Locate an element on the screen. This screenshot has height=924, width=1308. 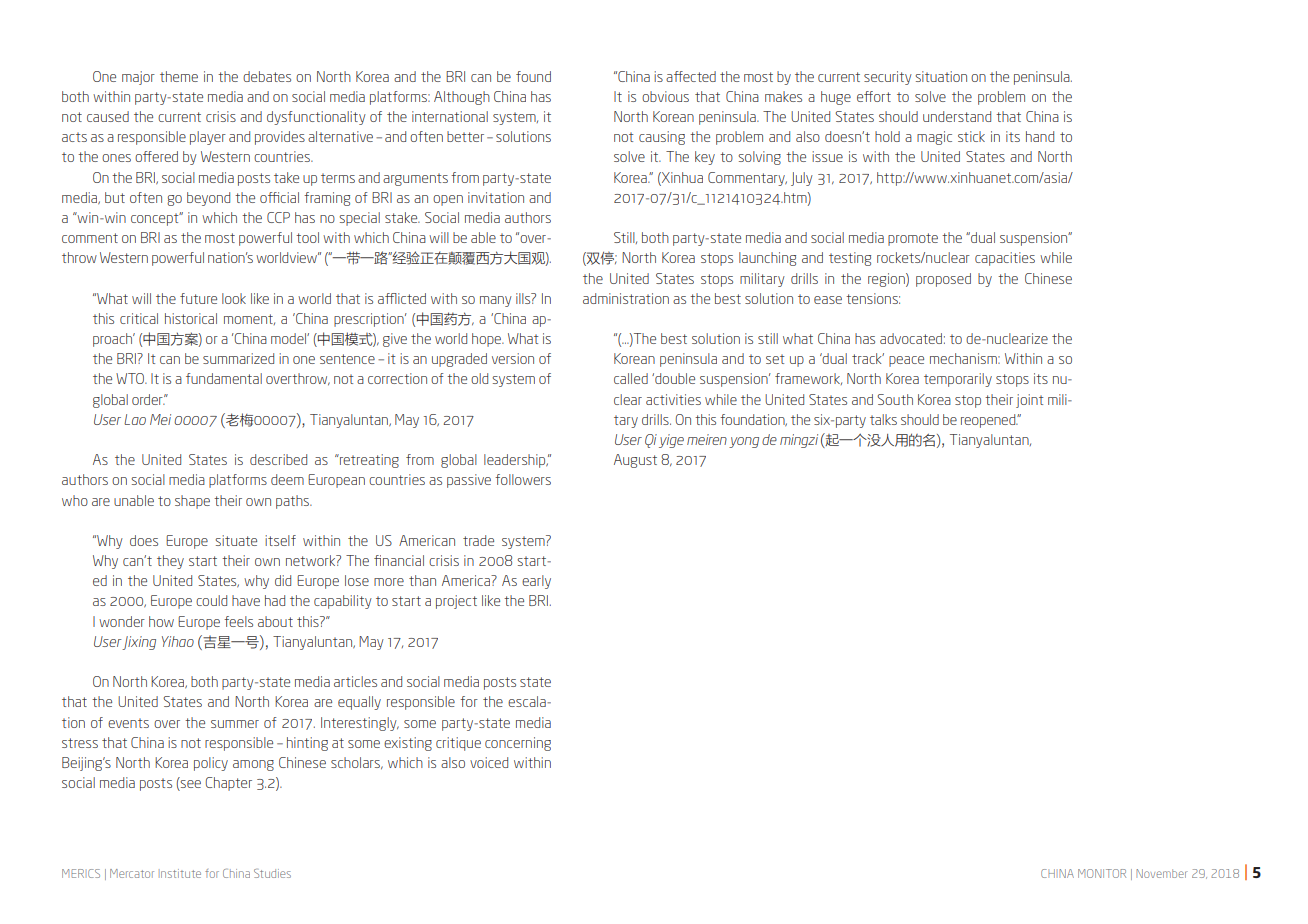
MONITOR is located at coordinates (1102, 873).
